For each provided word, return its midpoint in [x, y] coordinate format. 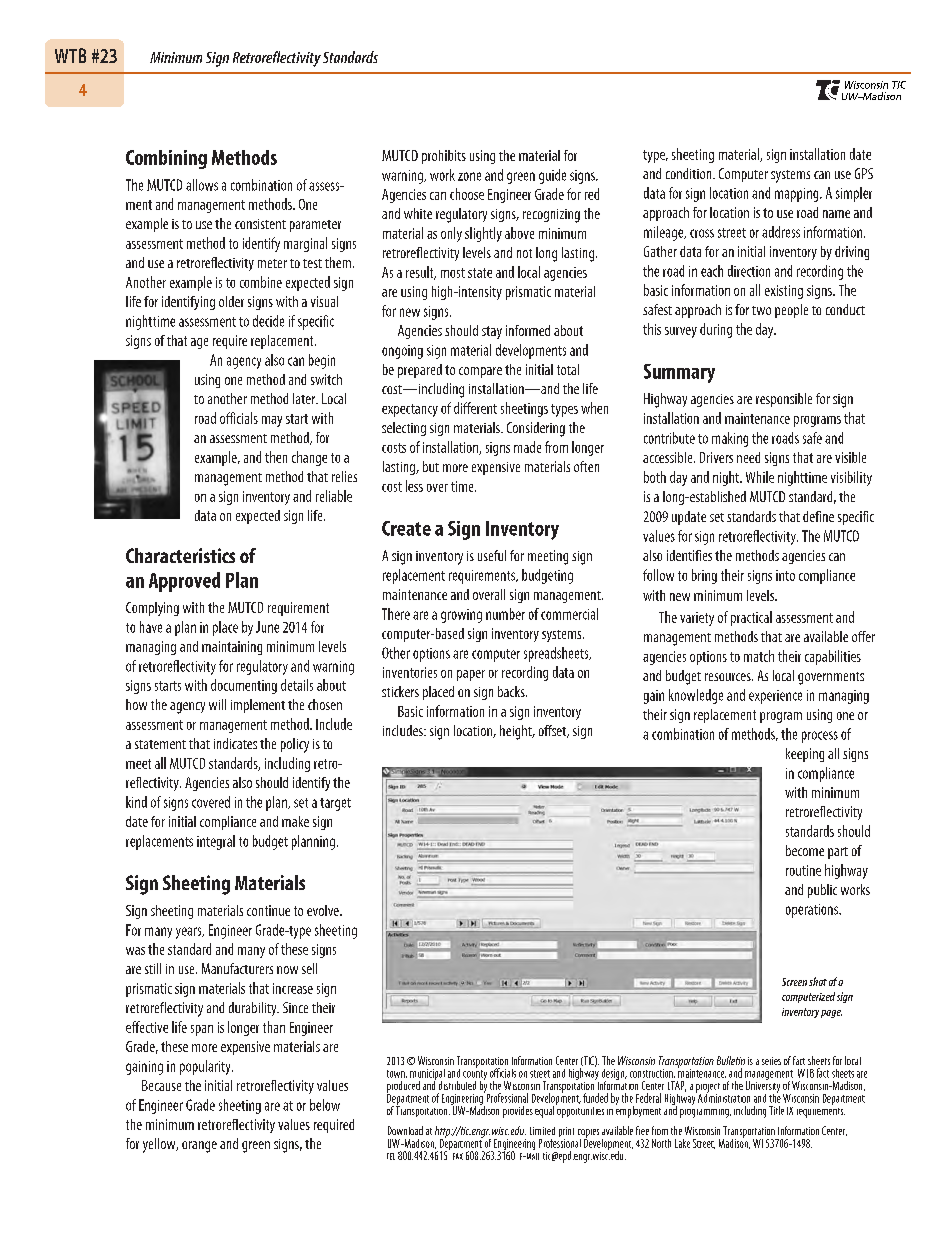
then [276, 457]
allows [202, 185]
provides [518, 1112]
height [517, 732]
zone [469, 176]
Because [161, 1085]
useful [492, 555]
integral [216, 842]
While [760, 477]
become [805, 850]
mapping [798, 195]
